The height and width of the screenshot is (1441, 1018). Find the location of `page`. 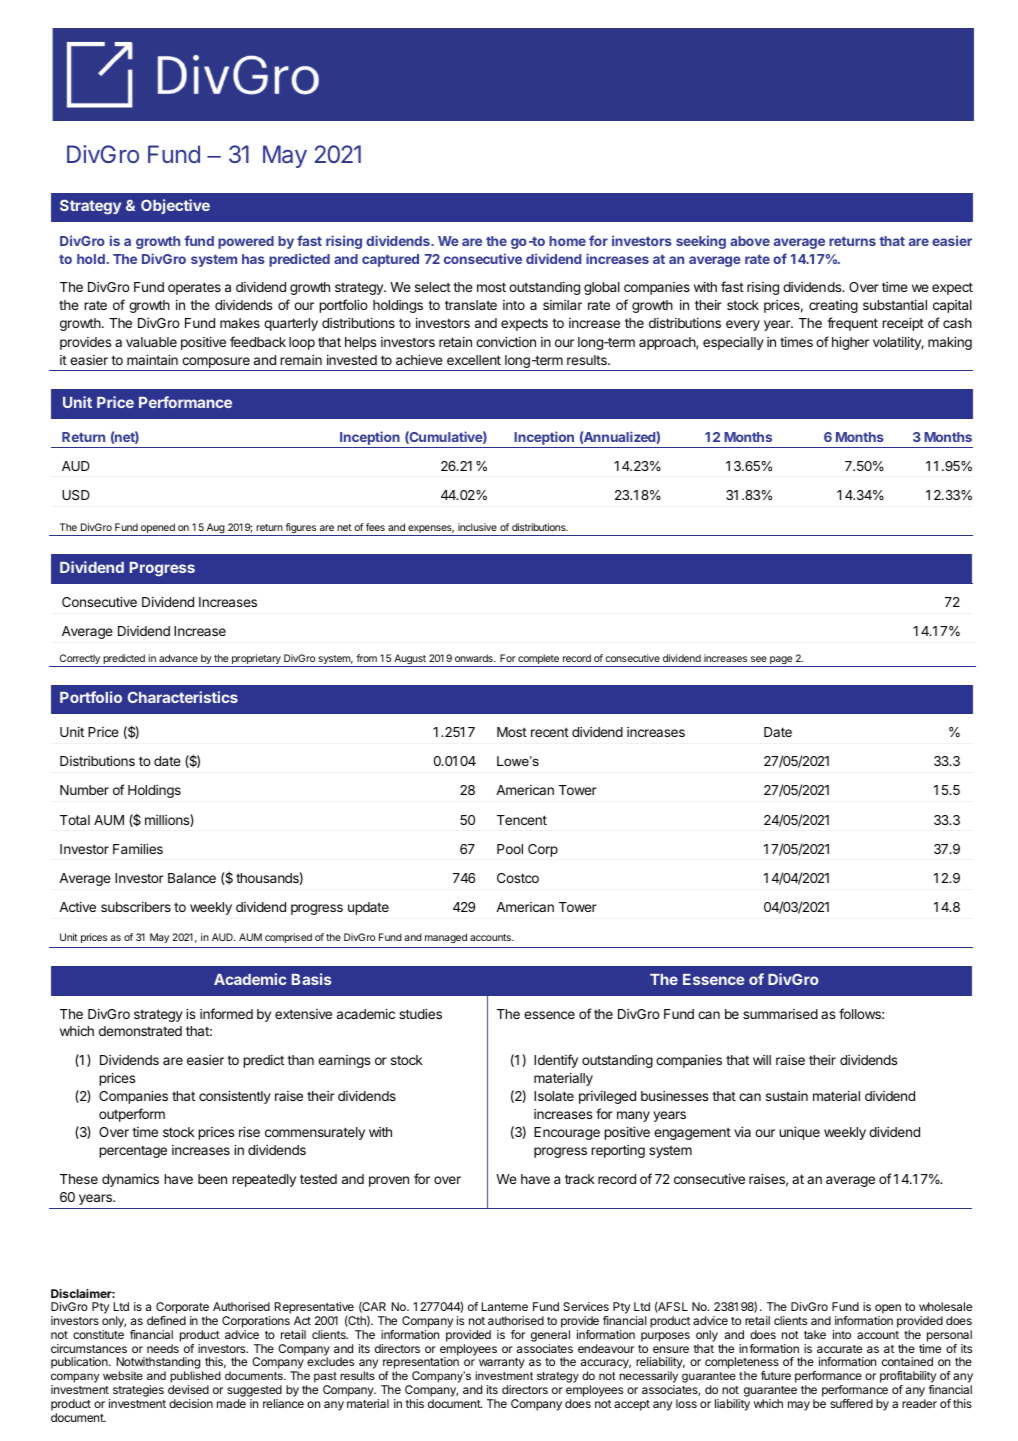

page is located at coordinates (781, 661).
